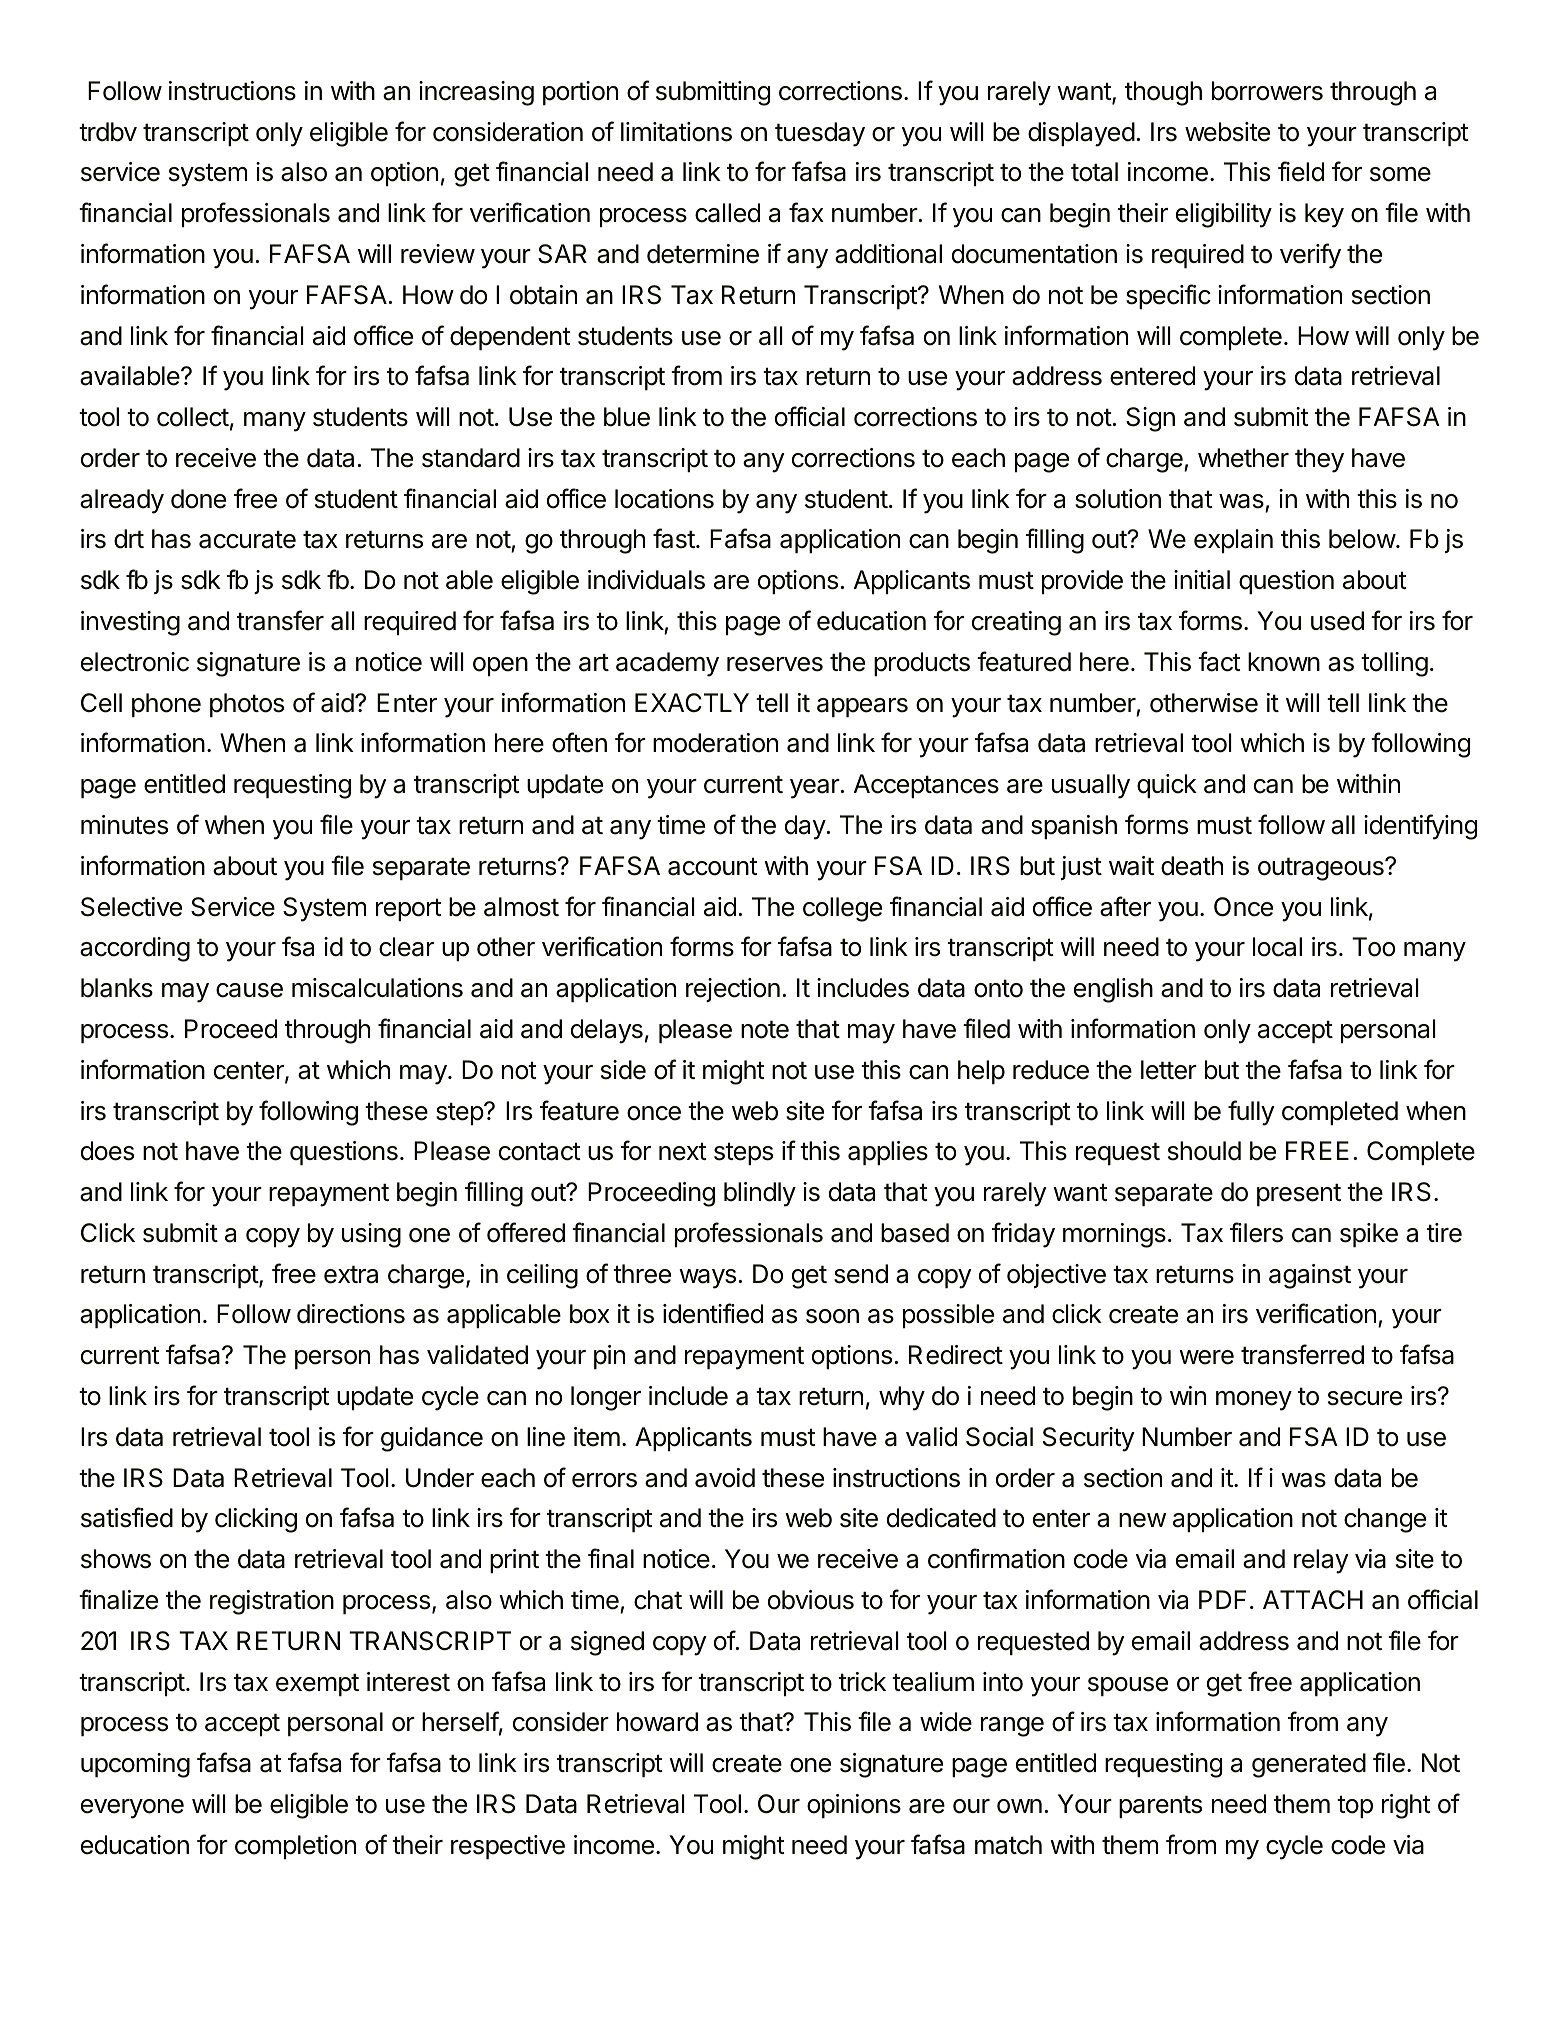 The image size is (1560, 2019). I want to click on photos, so click(247, 705).
